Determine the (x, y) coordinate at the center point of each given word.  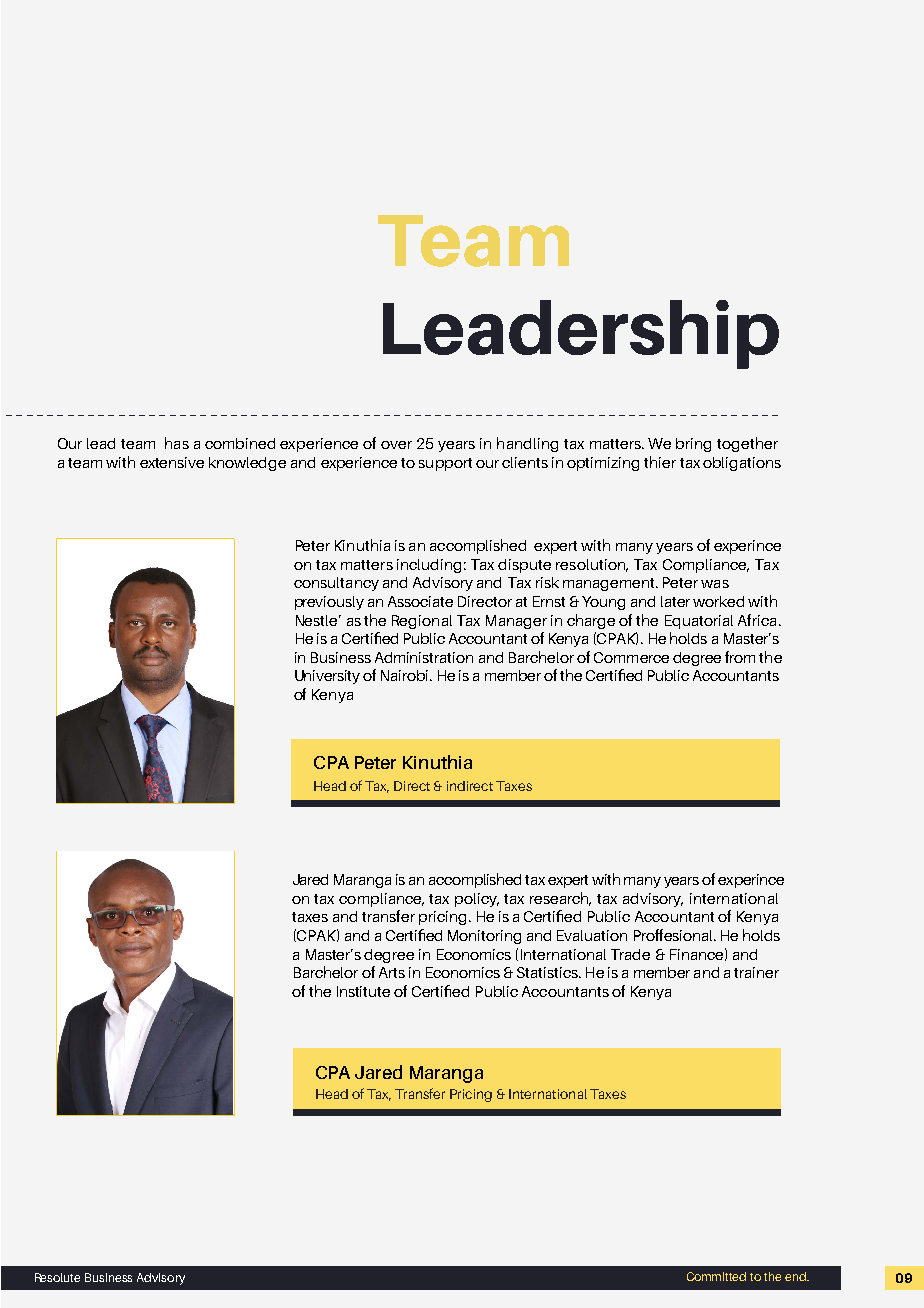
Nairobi (406, 675)
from (740, 657)
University (327, 677)
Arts (392, 972)
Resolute (57, 1277)
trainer (756, 972)
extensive (172, 462)
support (445, 464)
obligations (742, 464)
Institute (363, 991)
